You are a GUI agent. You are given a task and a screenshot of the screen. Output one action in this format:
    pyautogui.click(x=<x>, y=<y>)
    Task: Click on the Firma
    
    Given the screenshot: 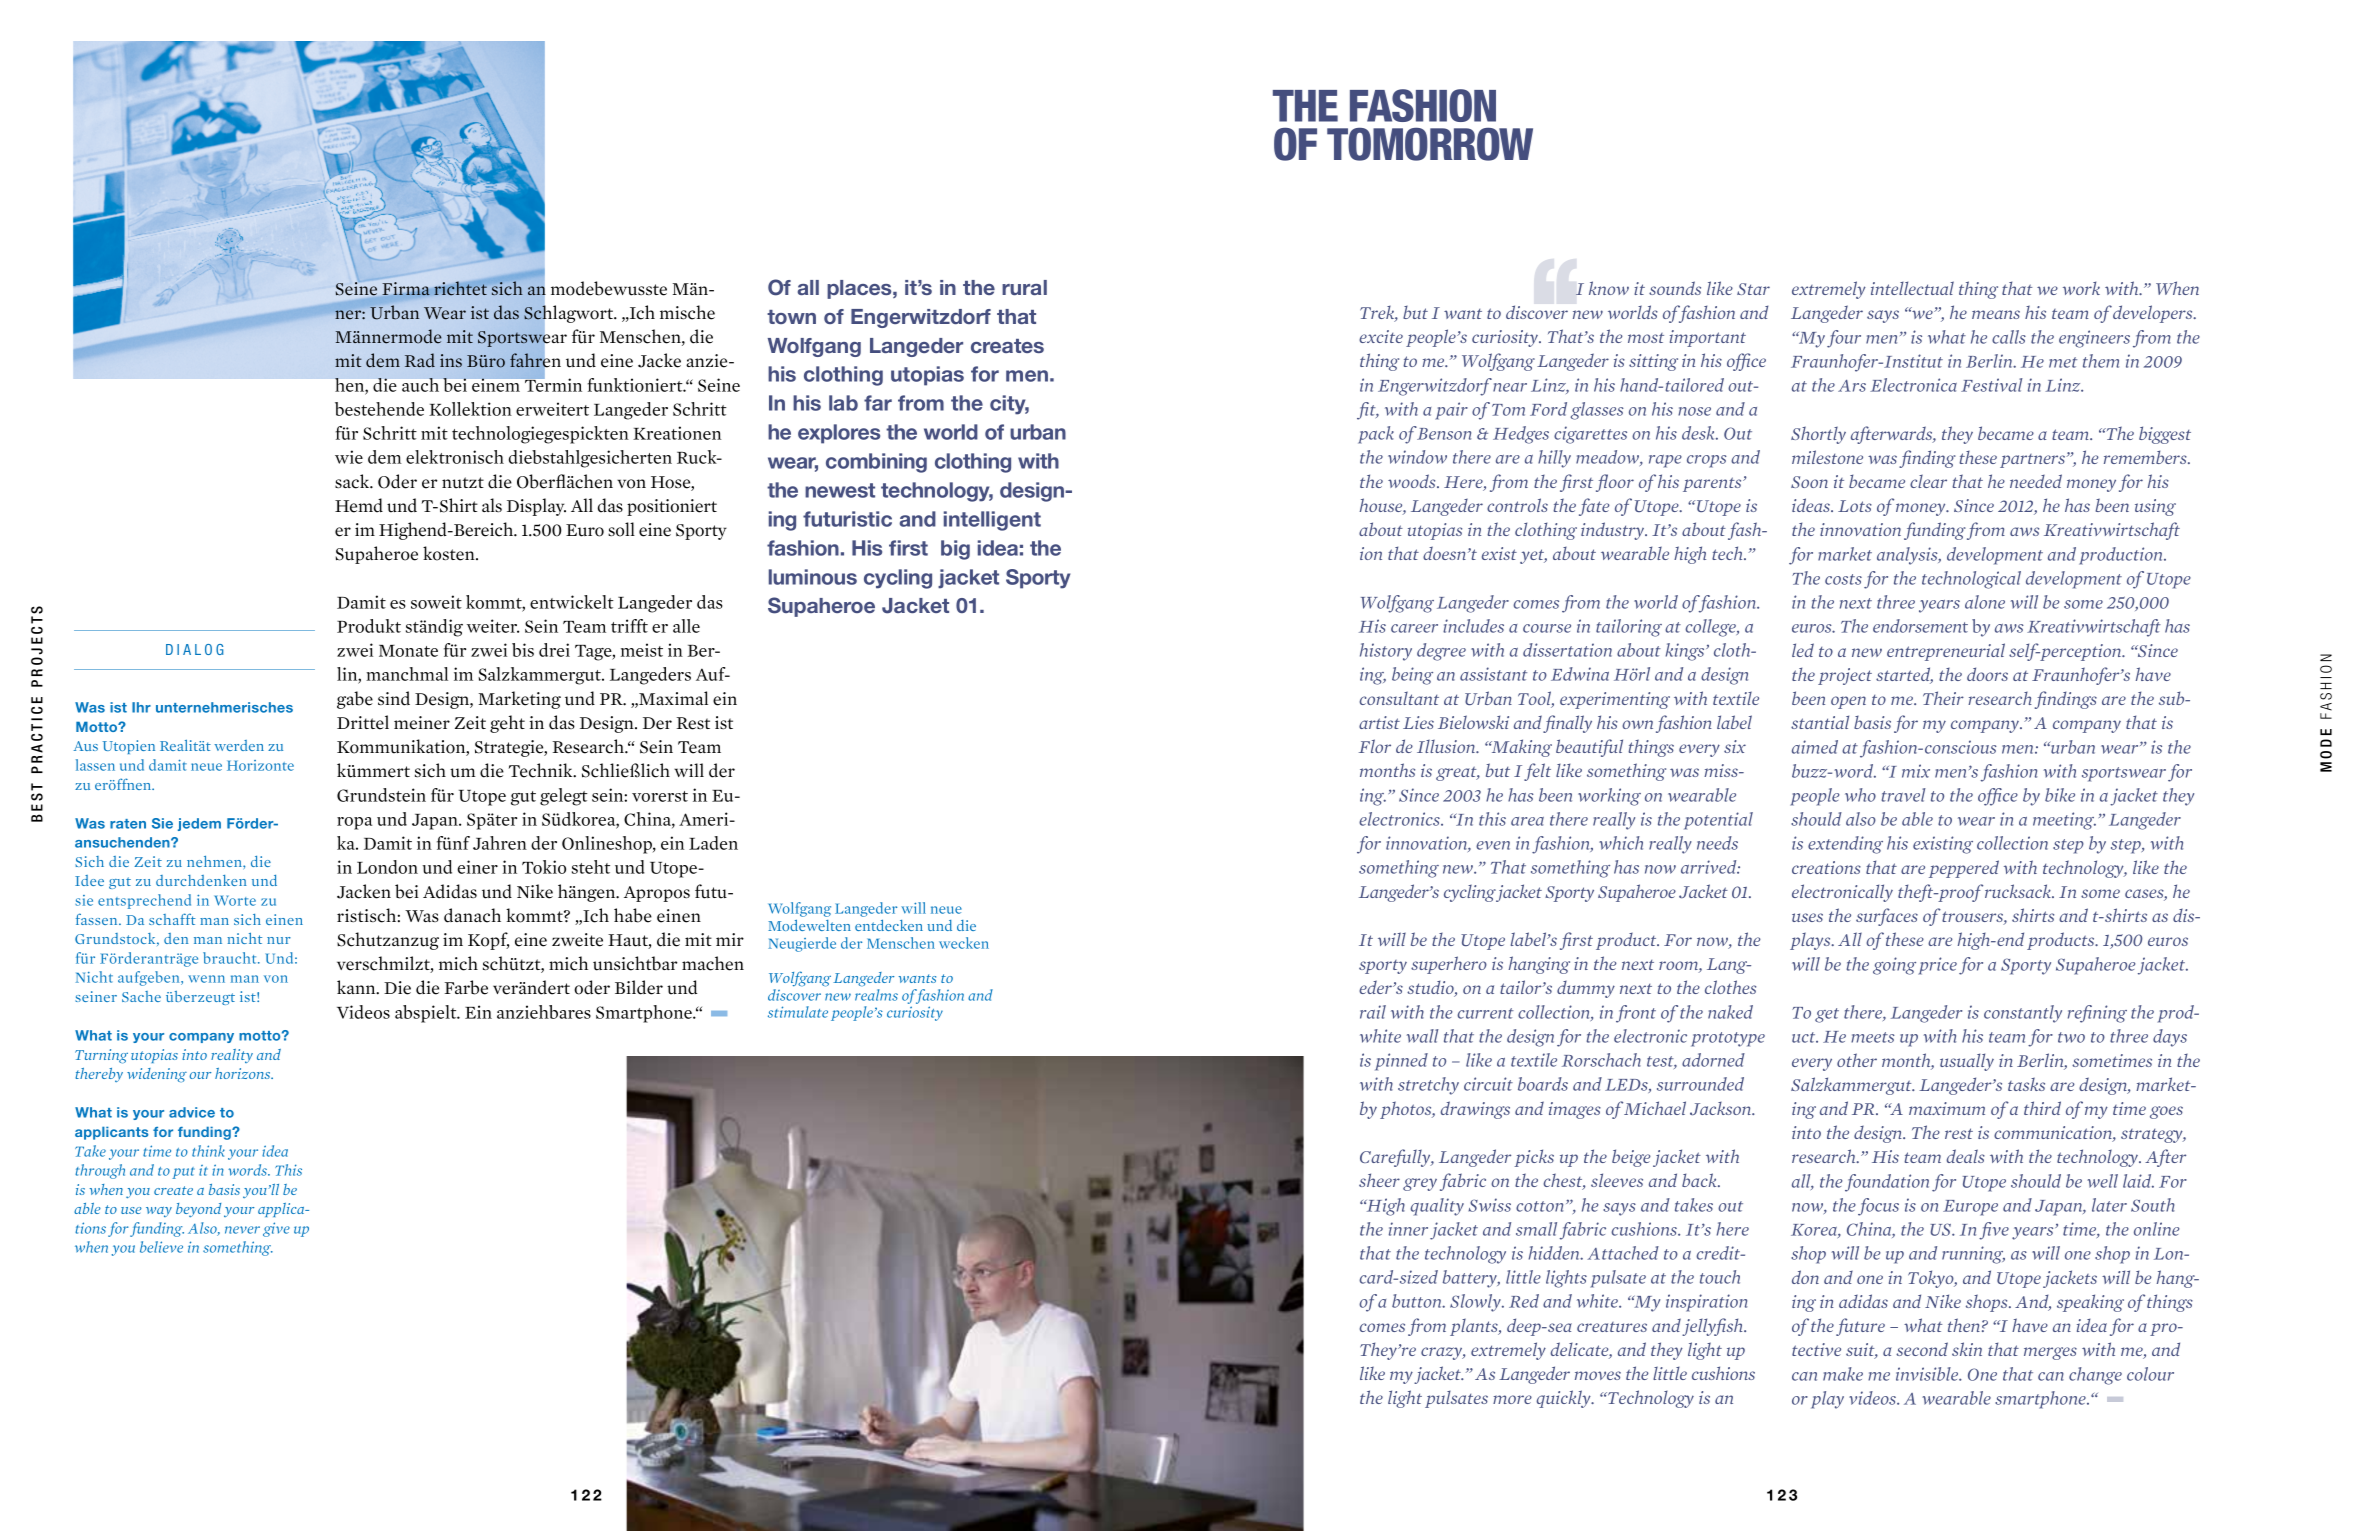 What is the action you would take?
    pyautogui.click(x=406, y=288)
